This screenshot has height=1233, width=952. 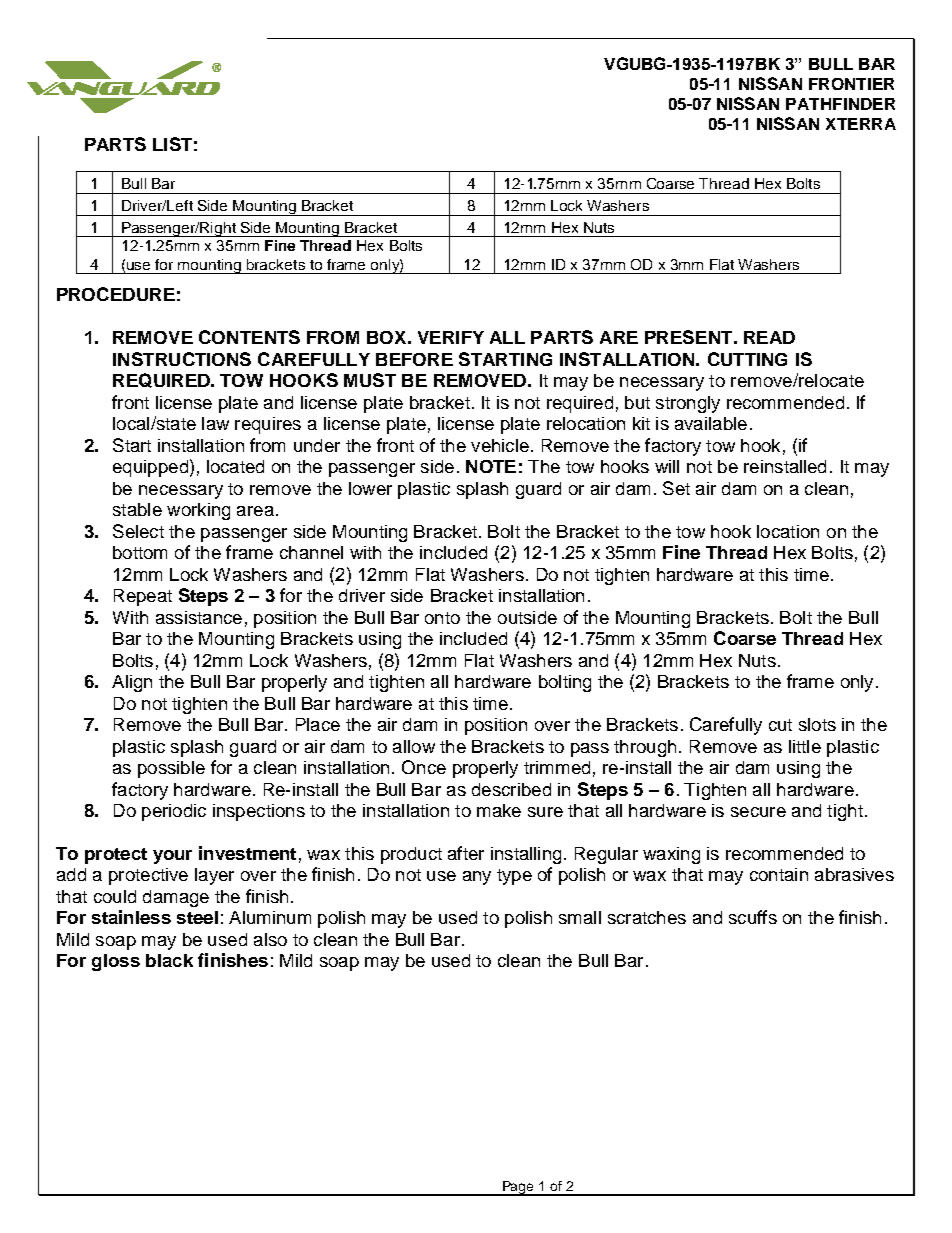 What do you see at coordinates (519, 1188) in the screenshot?
I see `Page` at bounding box center [519, 1188].
